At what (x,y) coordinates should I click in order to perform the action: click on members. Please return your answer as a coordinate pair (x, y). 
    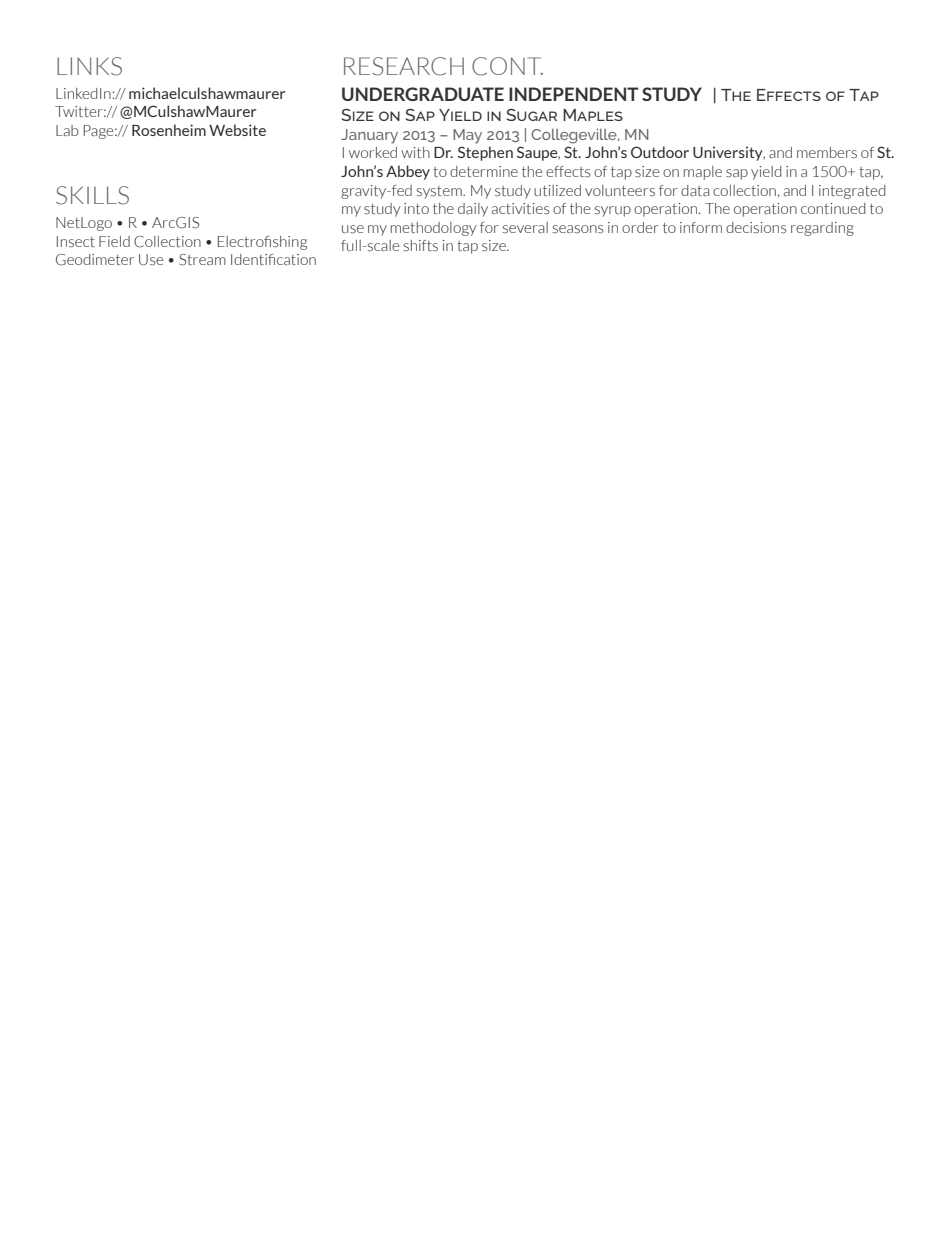
    Looking at the image, I should click on (827, 153).
